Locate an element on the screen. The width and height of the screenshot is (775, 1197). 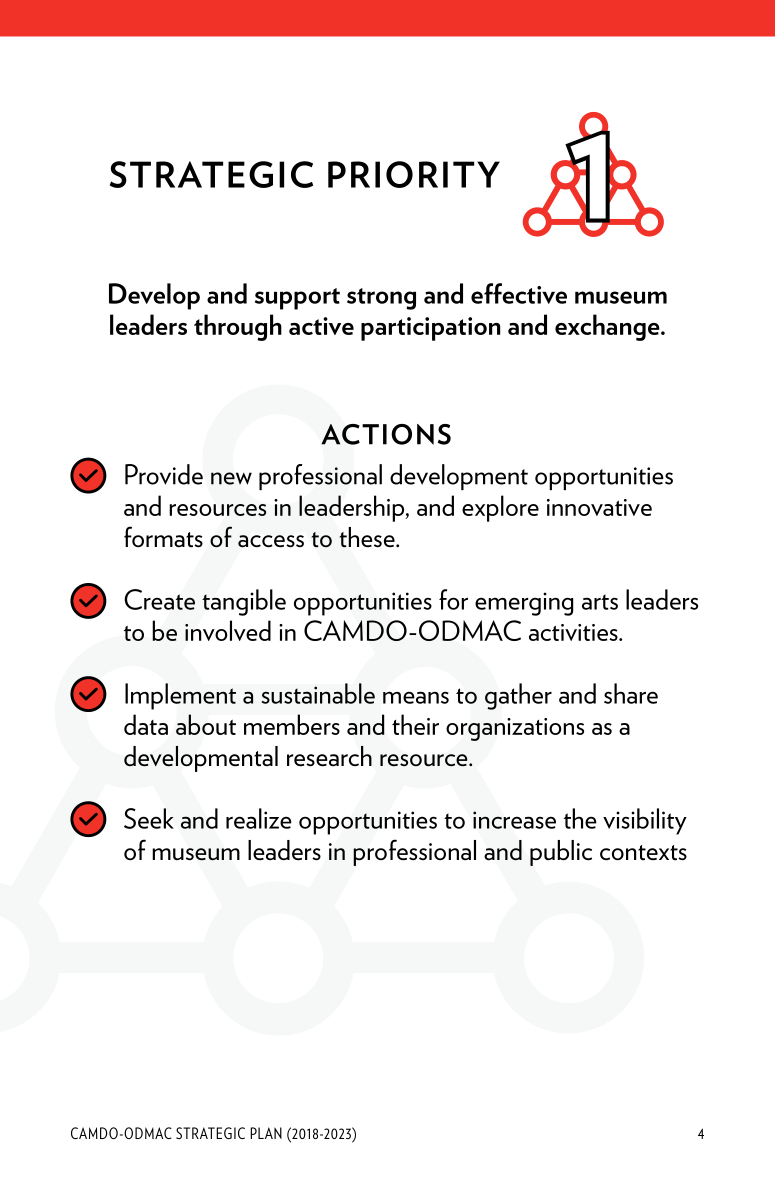
public is located at coordinates (561, 853).
